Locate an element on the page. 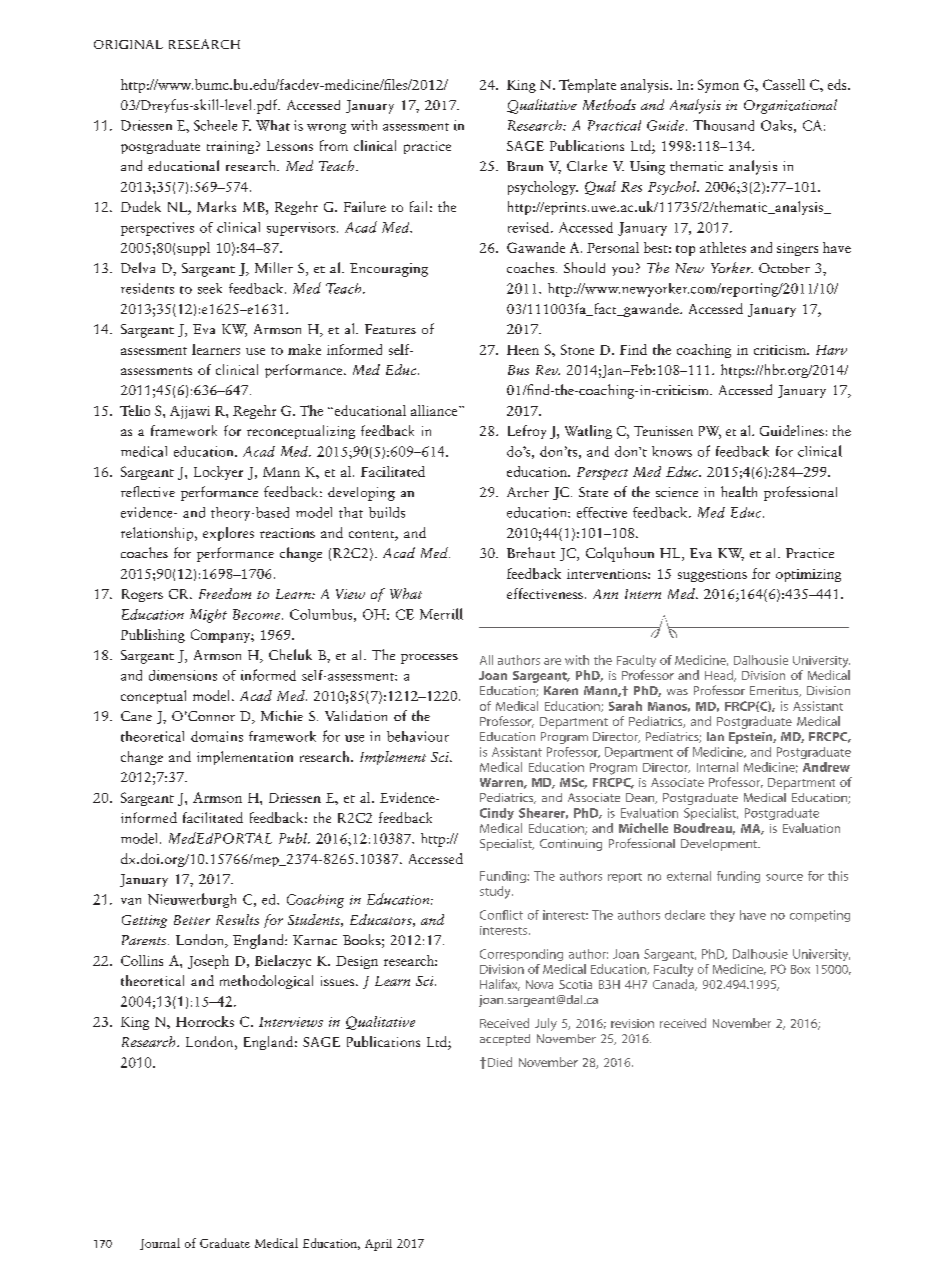 This document has width=950, height=1288. Development is located at coordinates (720, 845).
